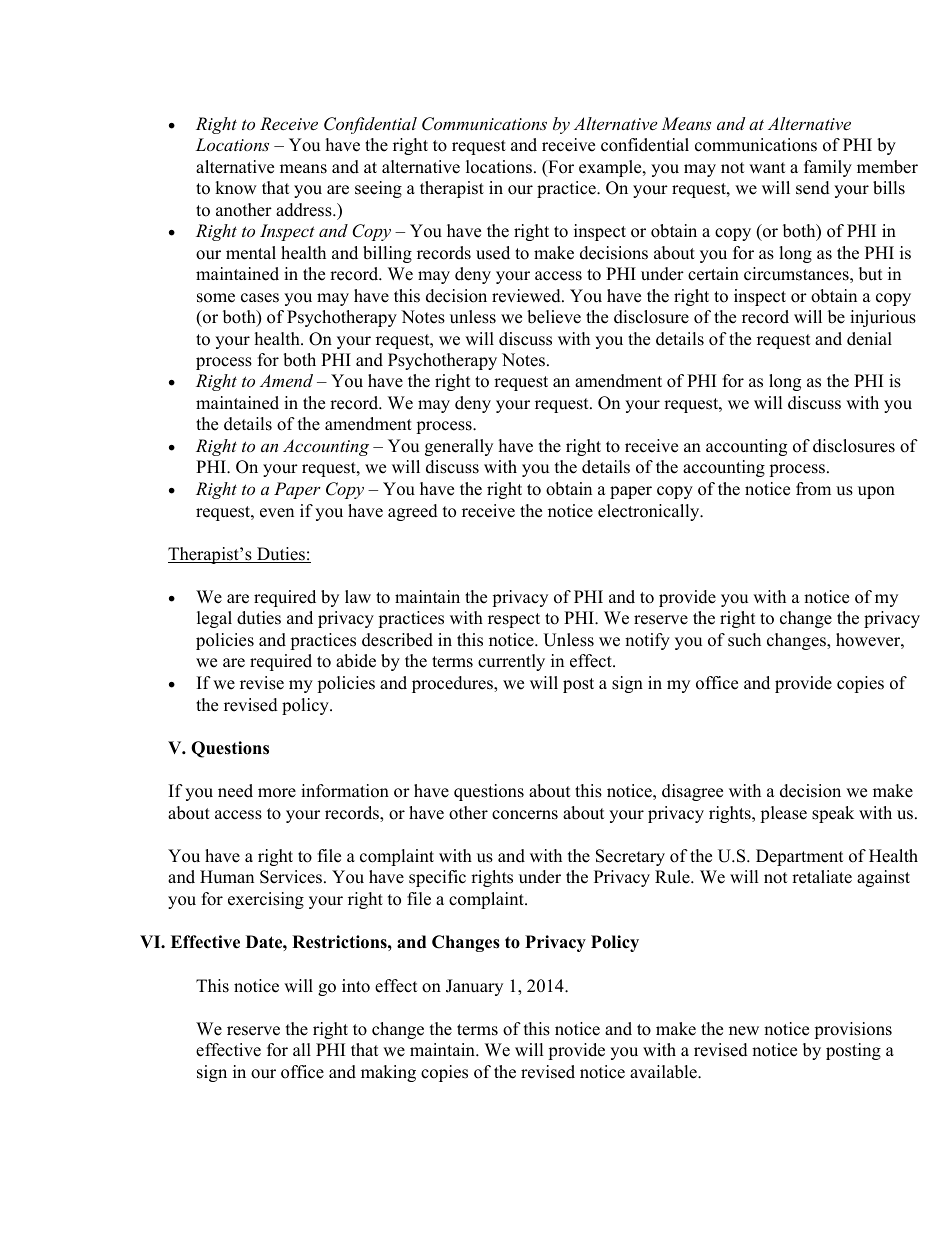 The width and height of the screenshot is (952, 1233). Describe the element at coordinates (388, 1073) in the screenshot. I see `making` at that location.
